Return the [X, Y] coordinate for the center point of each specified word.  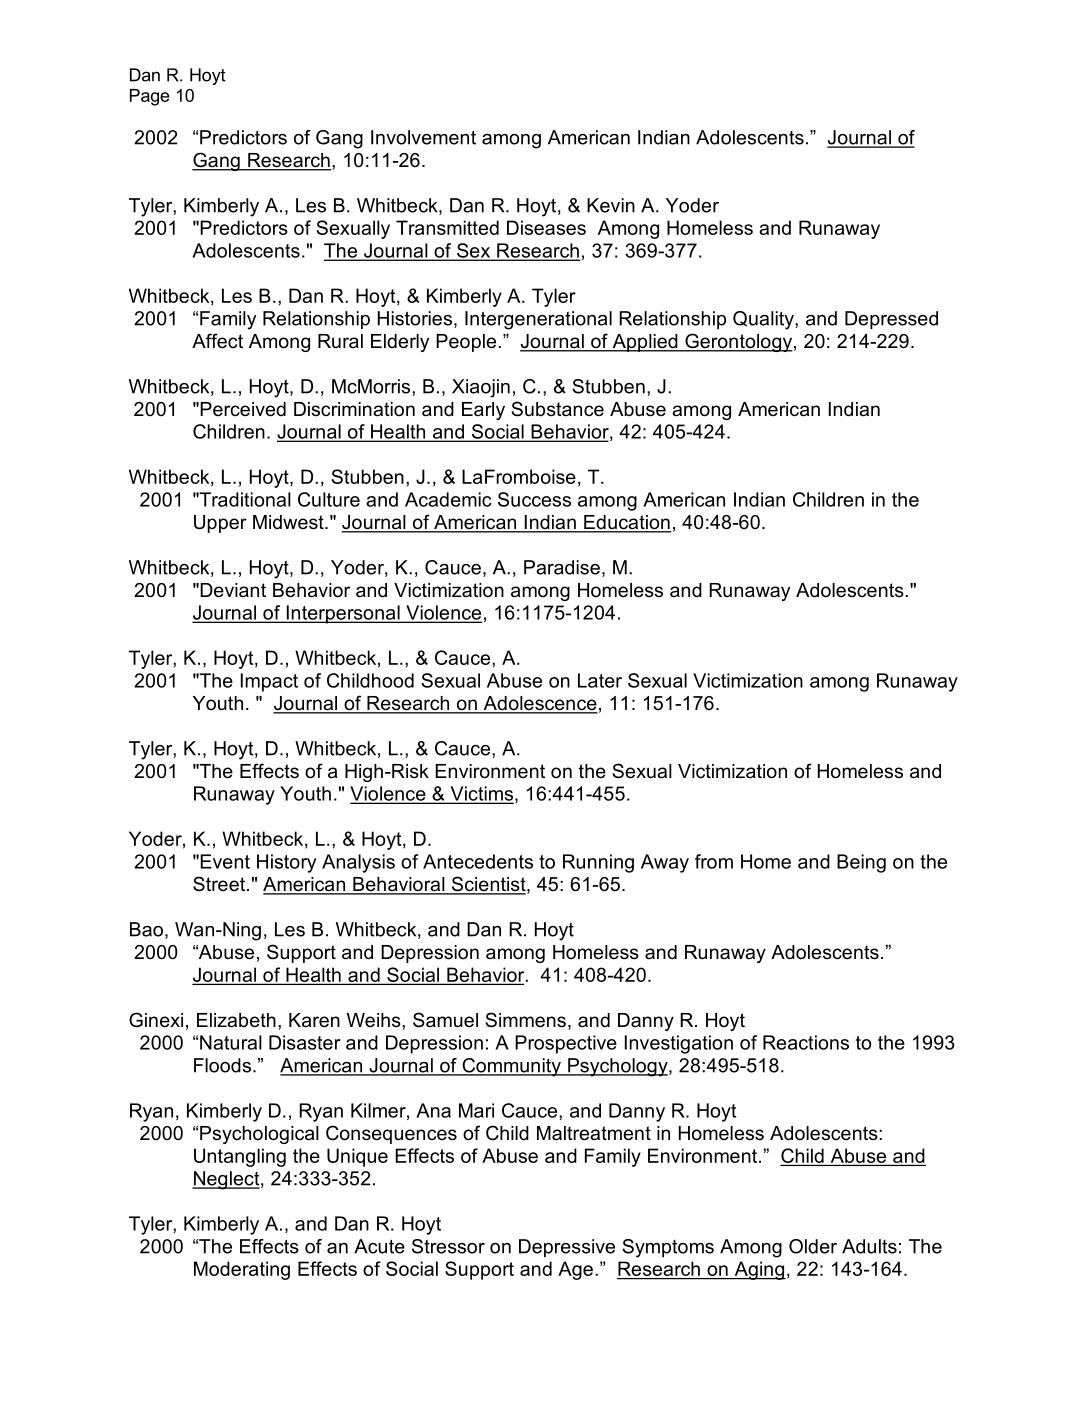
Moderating [242, 1270]
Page [149, 97]
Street [220, 884]
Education [626, 523]
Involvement [423, 137]
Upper [220, 524]
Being [861, 863]
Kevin [611, 205]
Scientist [488, 885]
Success [534, 499]
